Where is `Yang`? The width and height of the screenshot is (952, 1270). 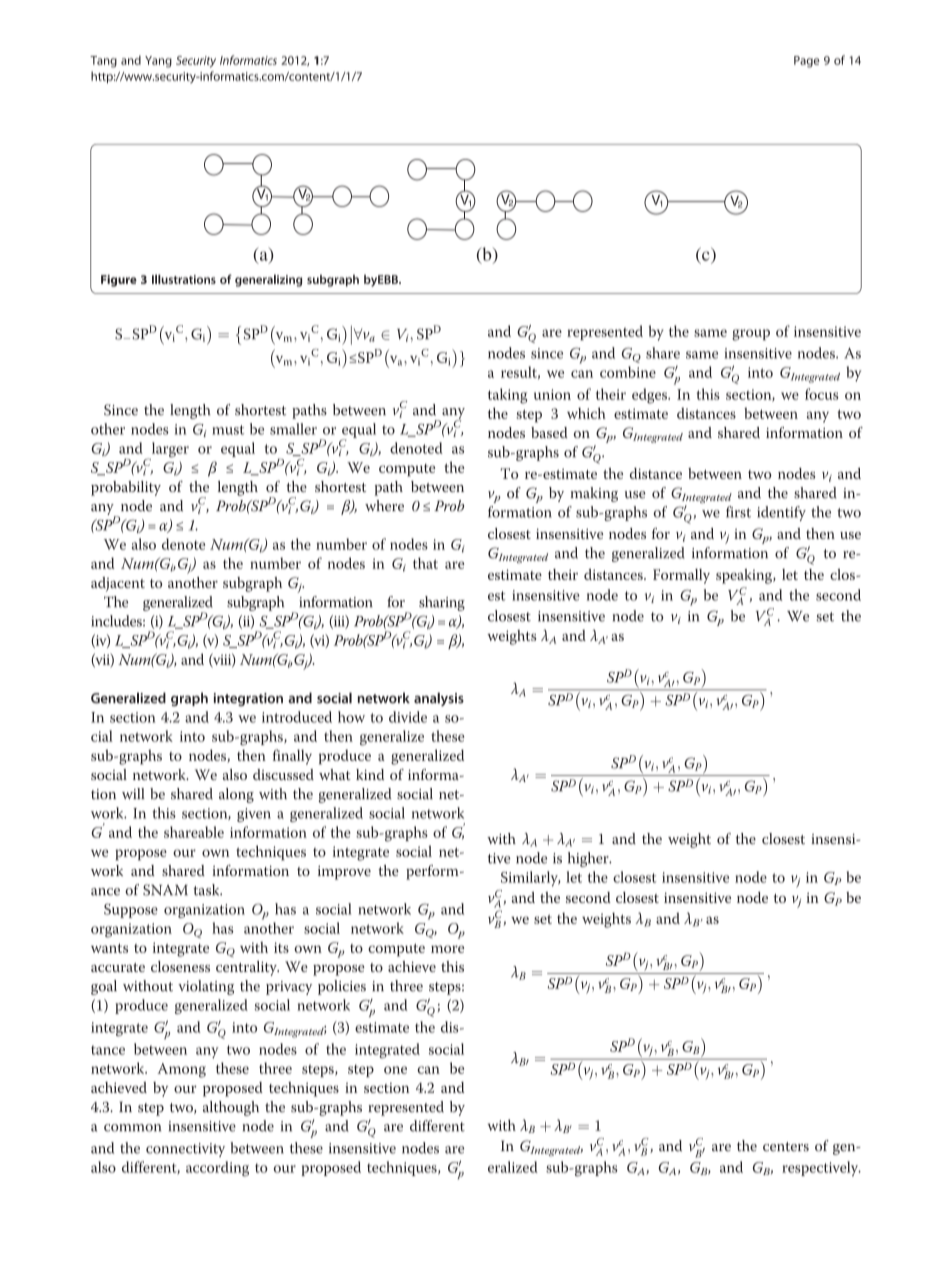
Yang is located at coordinates (158, 62).
